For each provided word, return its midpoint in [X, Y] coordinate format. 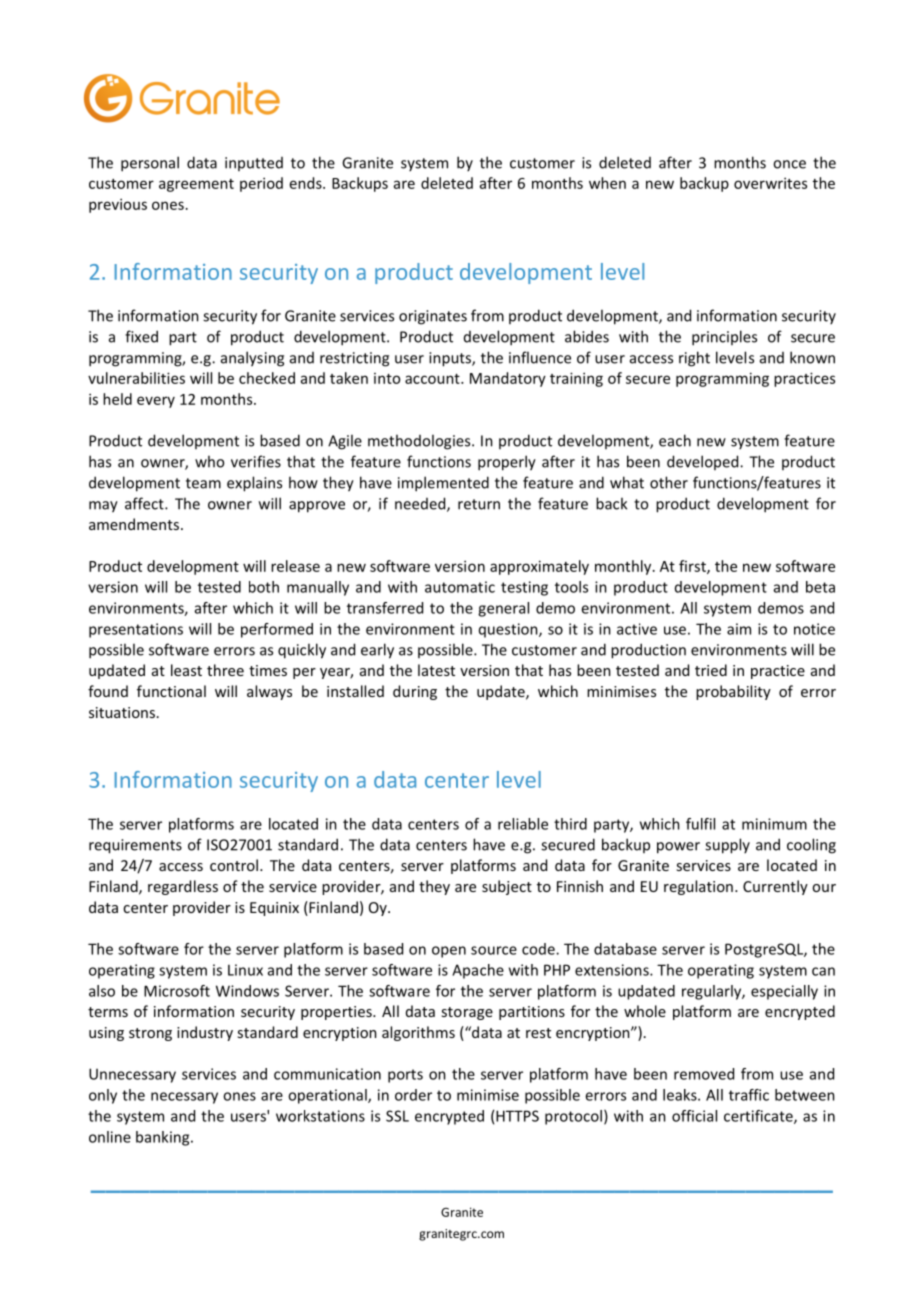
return [479, 504]
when [607, 183]
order [413, 1095]
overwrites [770, 183]
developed [704, 462]
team [203, 483]
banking [164, 1138]
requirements [135, 846]
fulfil [700, 824]
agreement [196, 185]
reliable [523, 824]
